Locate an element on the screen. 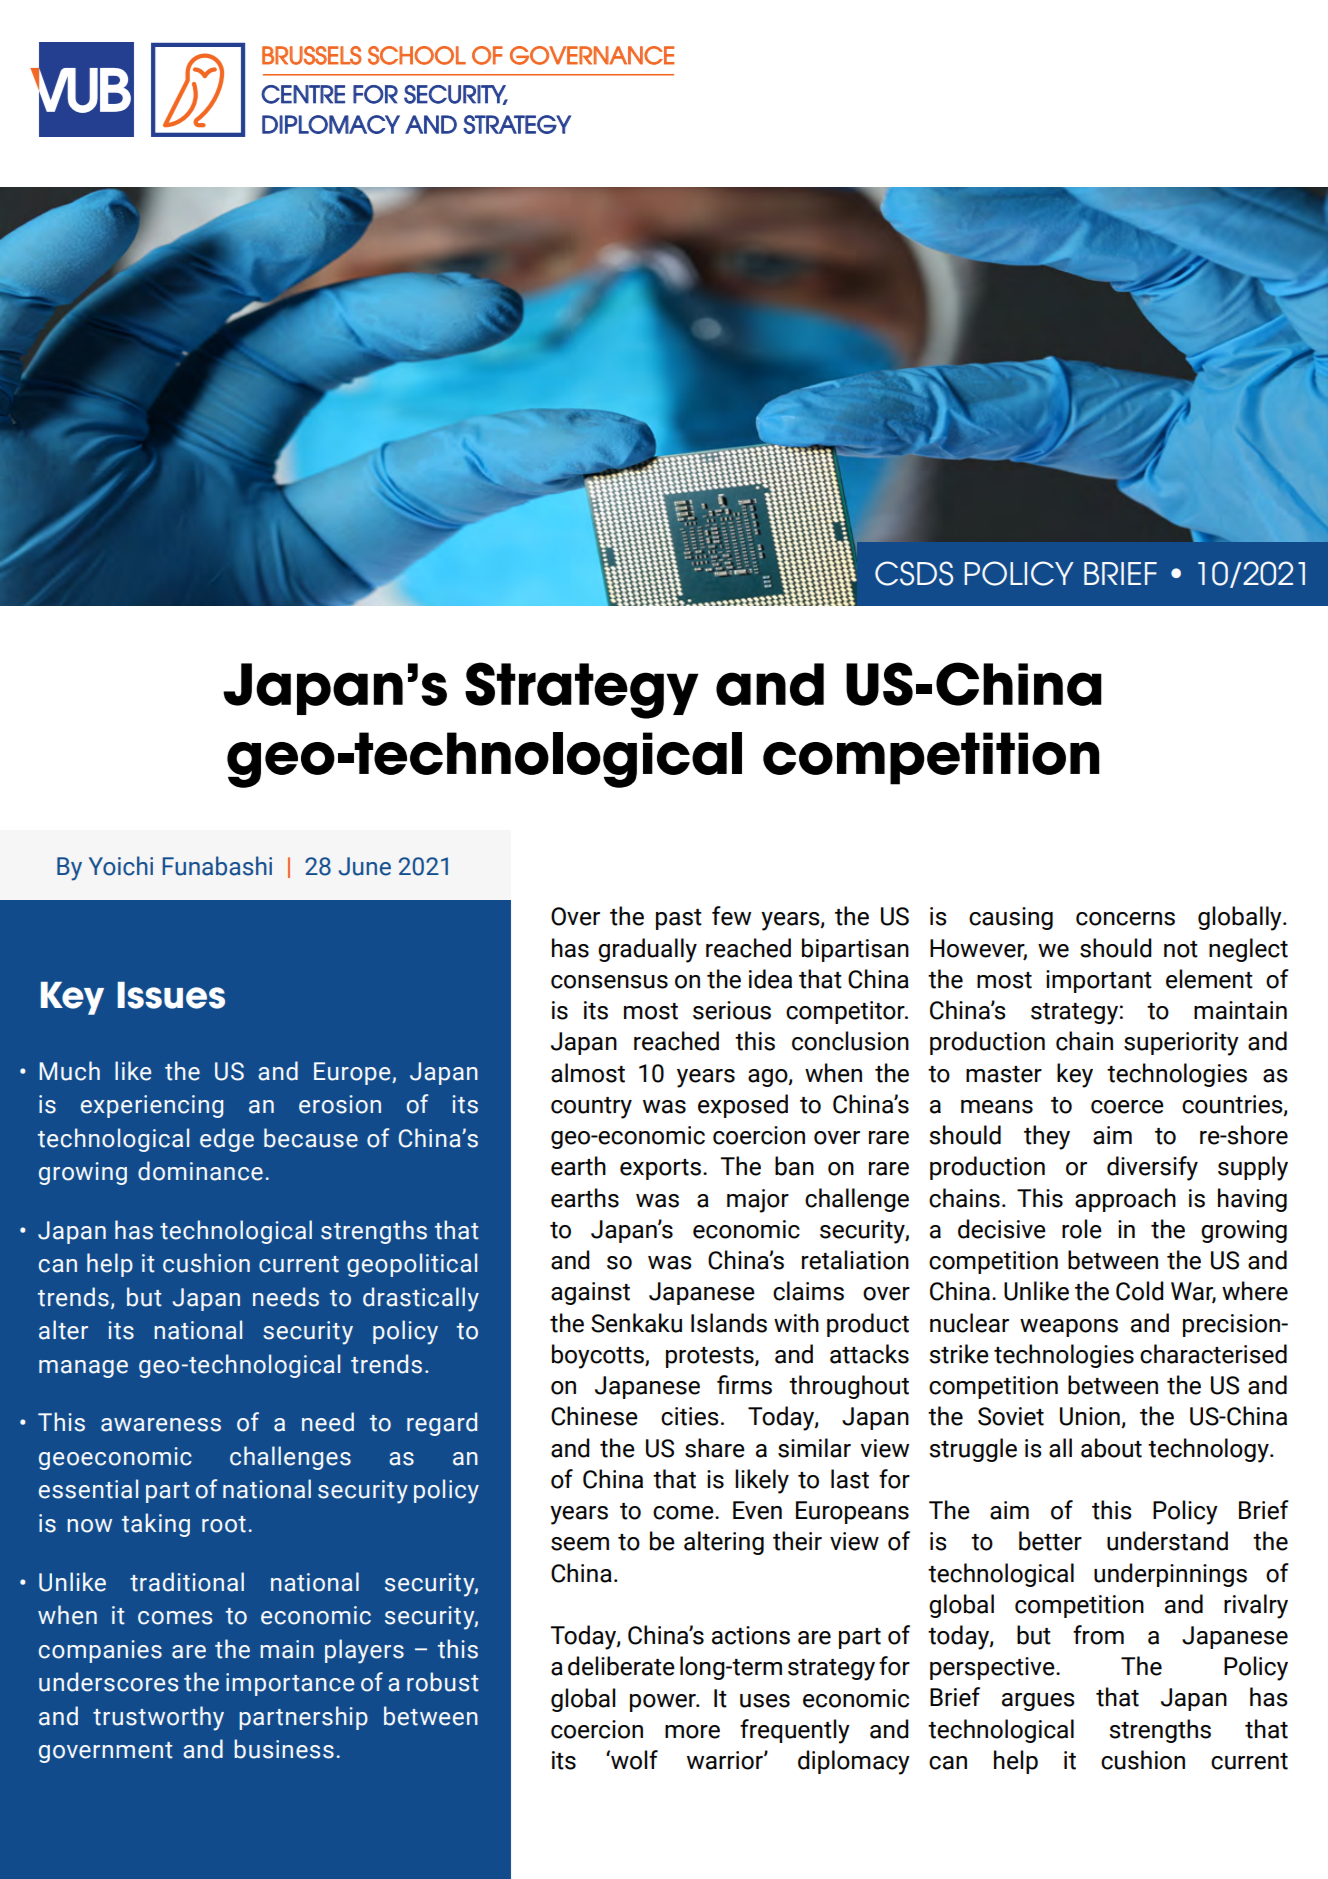 The height and width of the screenshot is (1879, 1328). Yoichi is located at coordinates (121, 866).
